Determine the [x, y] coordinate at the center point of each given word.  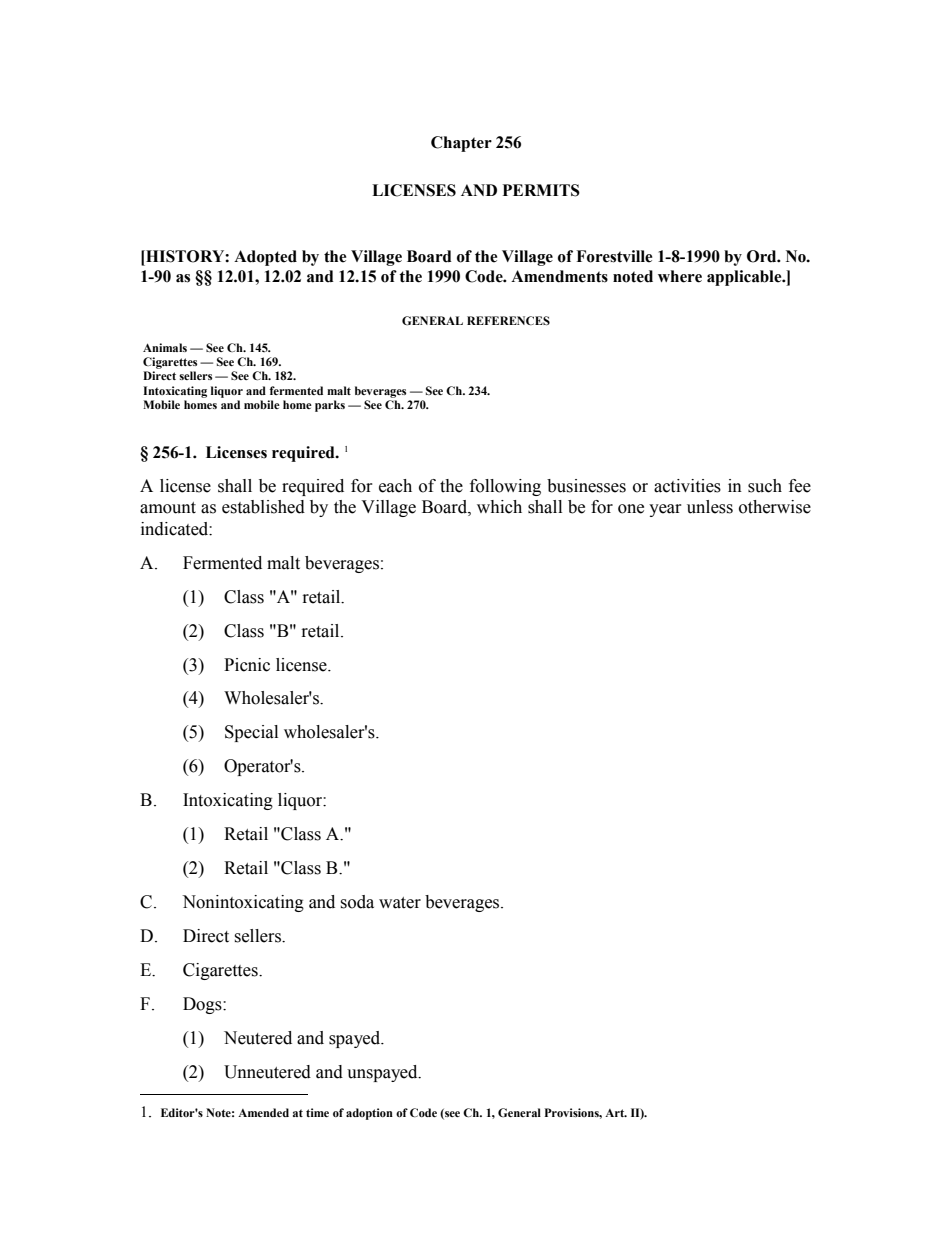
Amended [263, 1112]
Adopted [265, 258]
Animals [165, 347]
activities [687, 486]
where [680, 276]
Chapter [461, 144]
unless [710, 507]
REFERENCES [508, 320]
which [499, 507]
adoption [369, 1114]
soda [357, 902]
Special [251, 733]
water [400, 903]
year [665, 510]
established [263, 507]
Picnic [247, 665]
